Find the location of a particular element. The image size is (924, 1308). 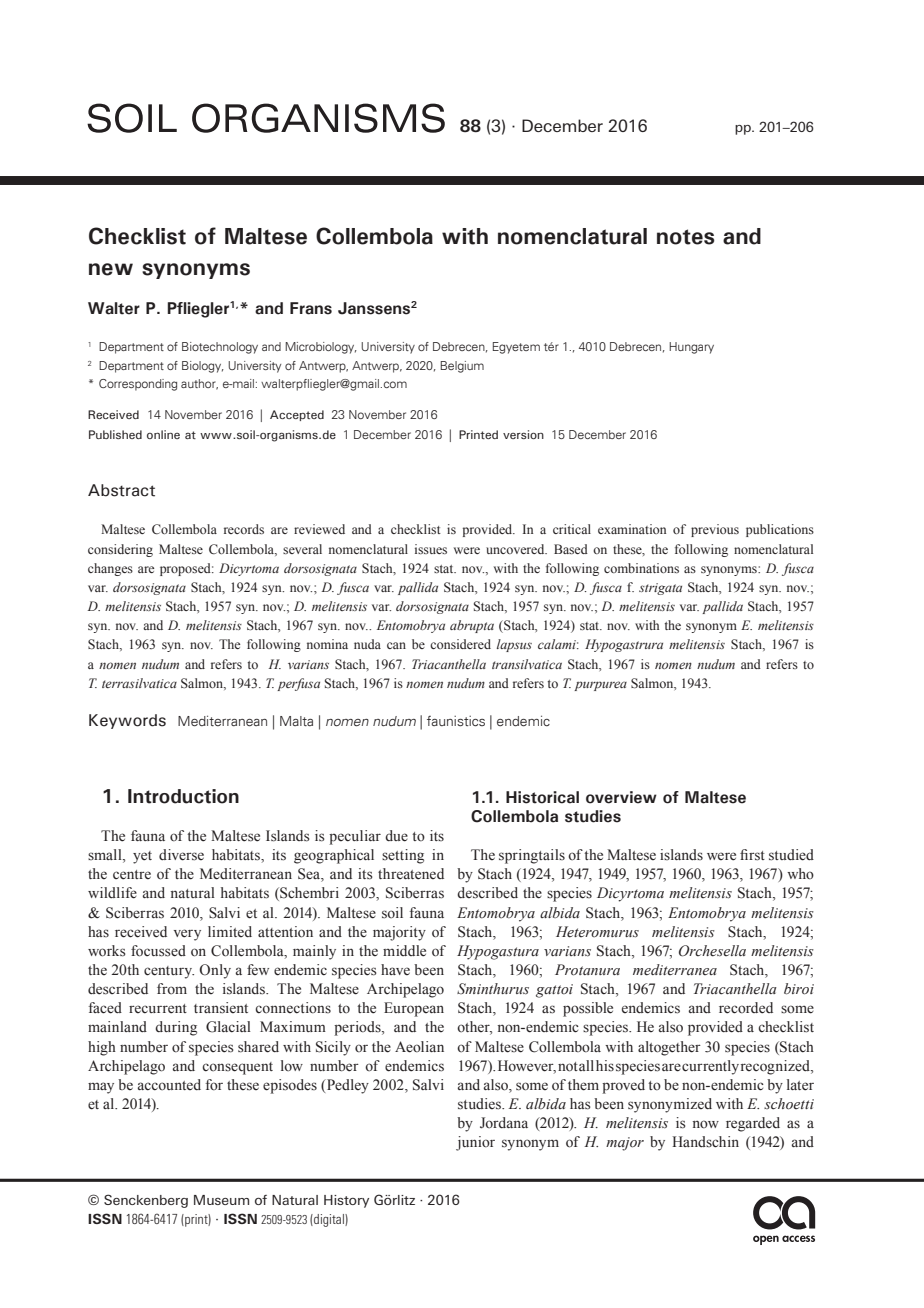

now is located at coordinates (706, 1124).
